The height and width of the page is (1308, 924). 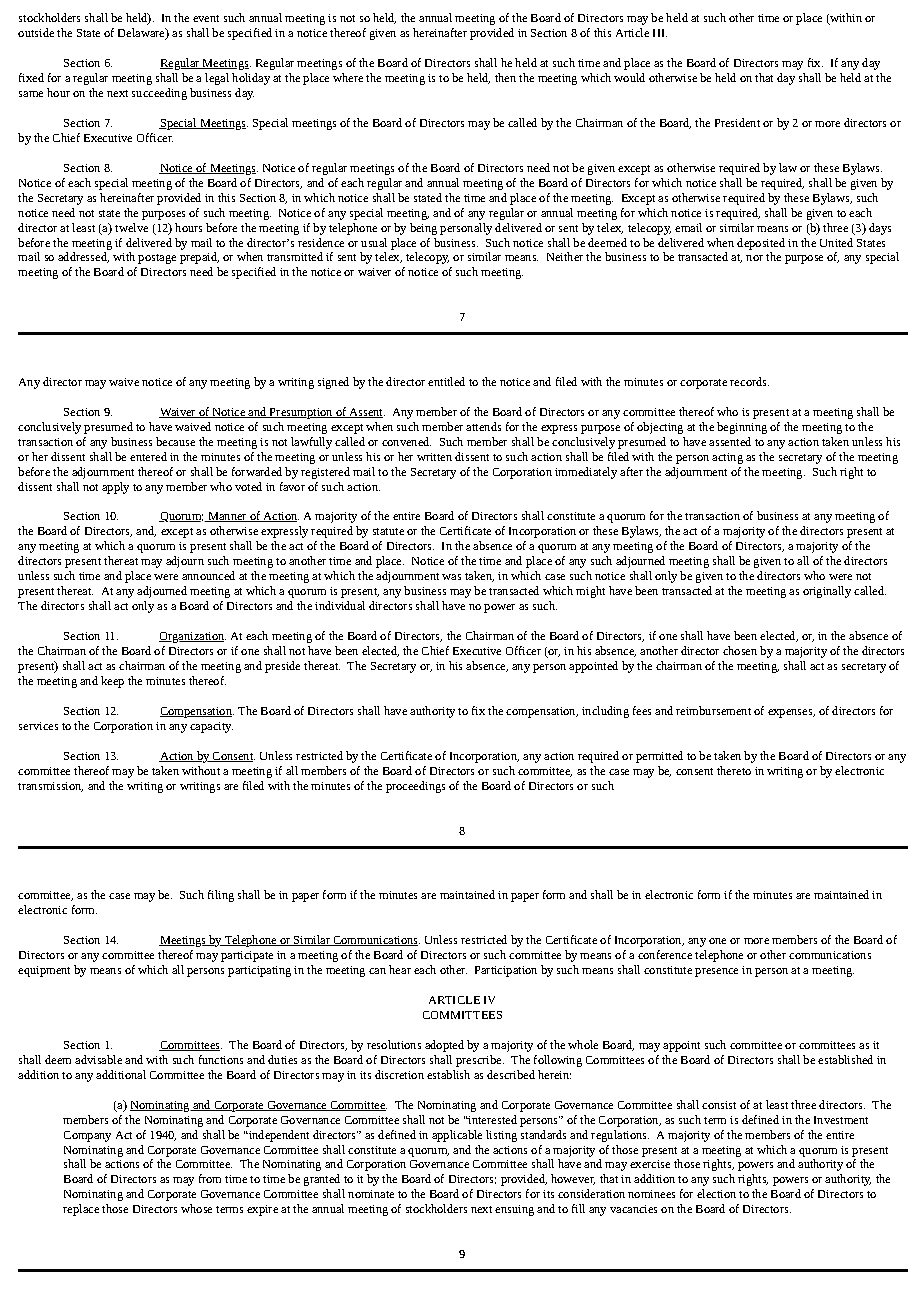 What do you see at coordinates (157, 259) in the page?
I see `postage` at bounding box center [157, 259].
